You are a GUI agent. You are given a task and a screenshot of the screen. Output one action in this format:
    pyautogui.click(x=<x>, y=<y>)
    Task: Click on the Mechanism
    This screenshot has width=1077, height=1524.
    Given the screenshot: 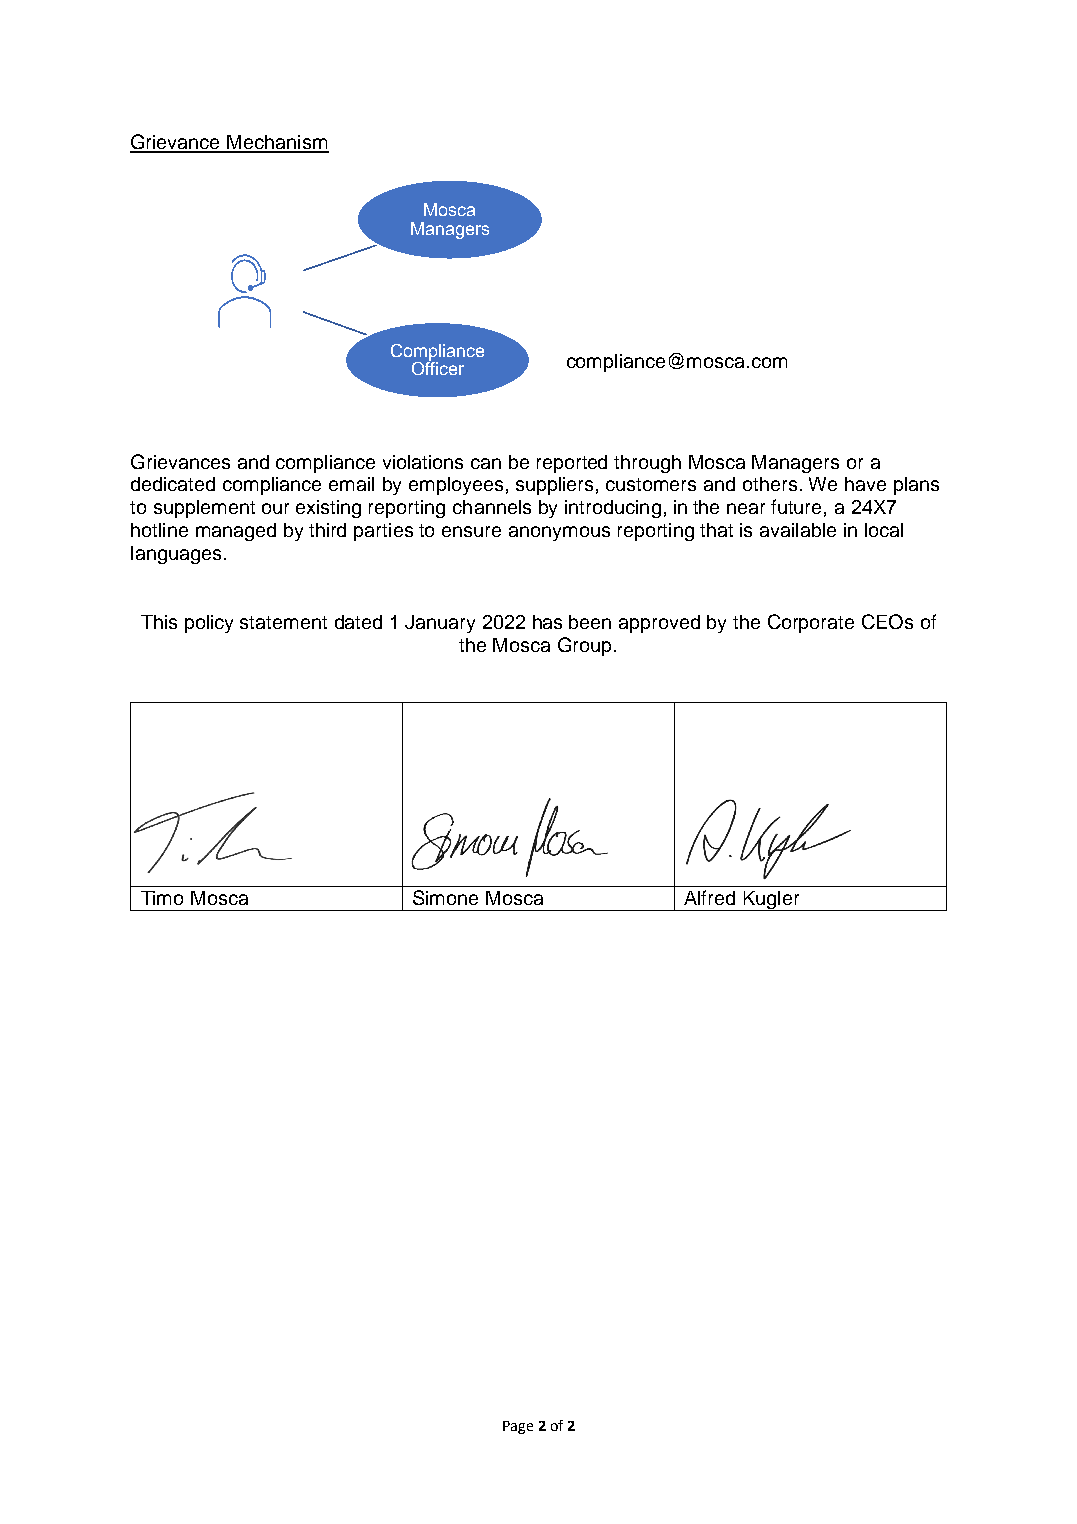 What is the action you would take?
    pyautogui.click(x=277, y=143)
